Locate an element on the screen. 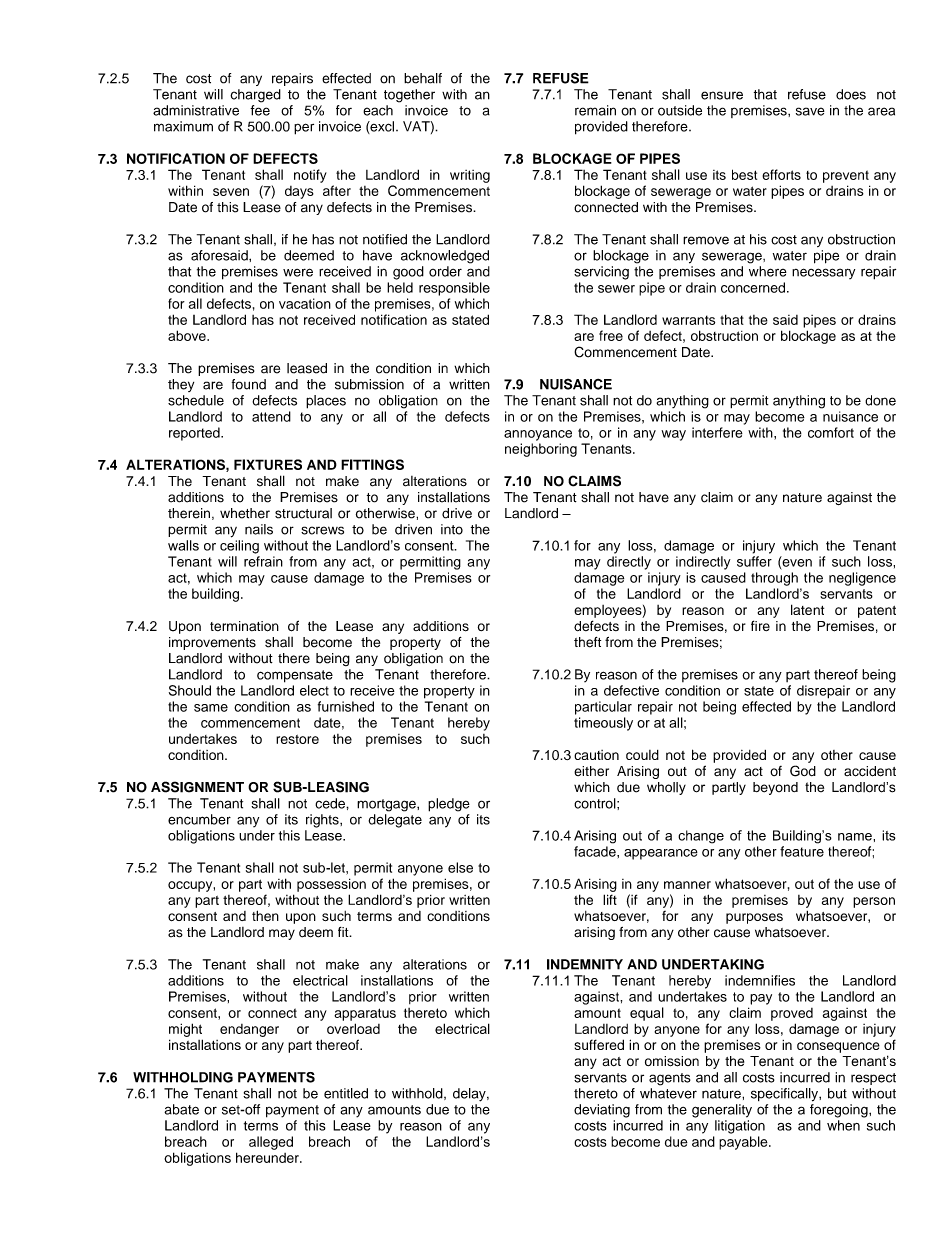  fee is located at coordinates (260, 110).
